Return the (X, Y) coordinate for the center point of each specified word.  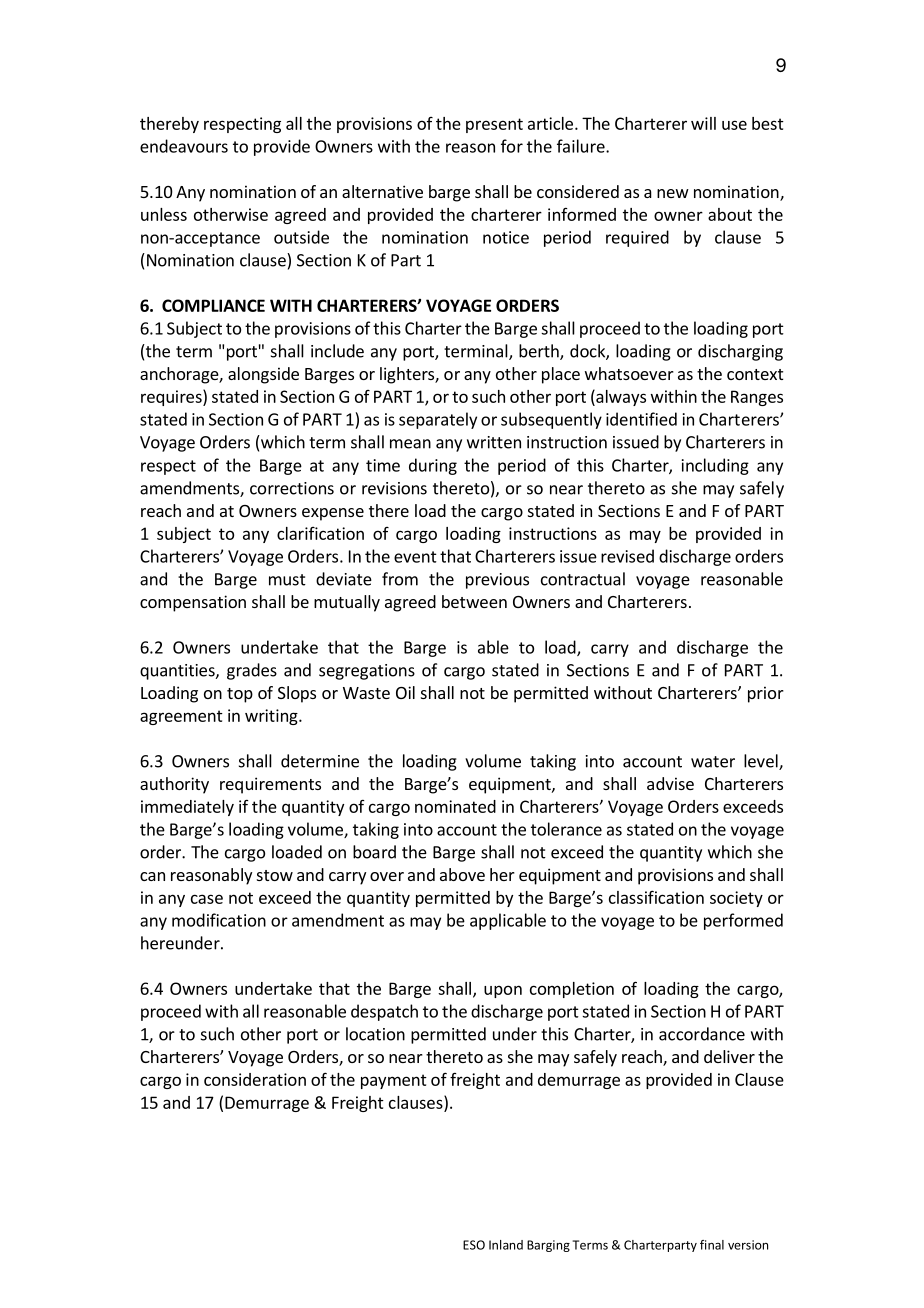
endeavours (184, 146)
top (240, 695)
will (703, 123)
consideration (255, 1079)
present (494, 125)
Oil (405, 692)
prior (766, 694)
